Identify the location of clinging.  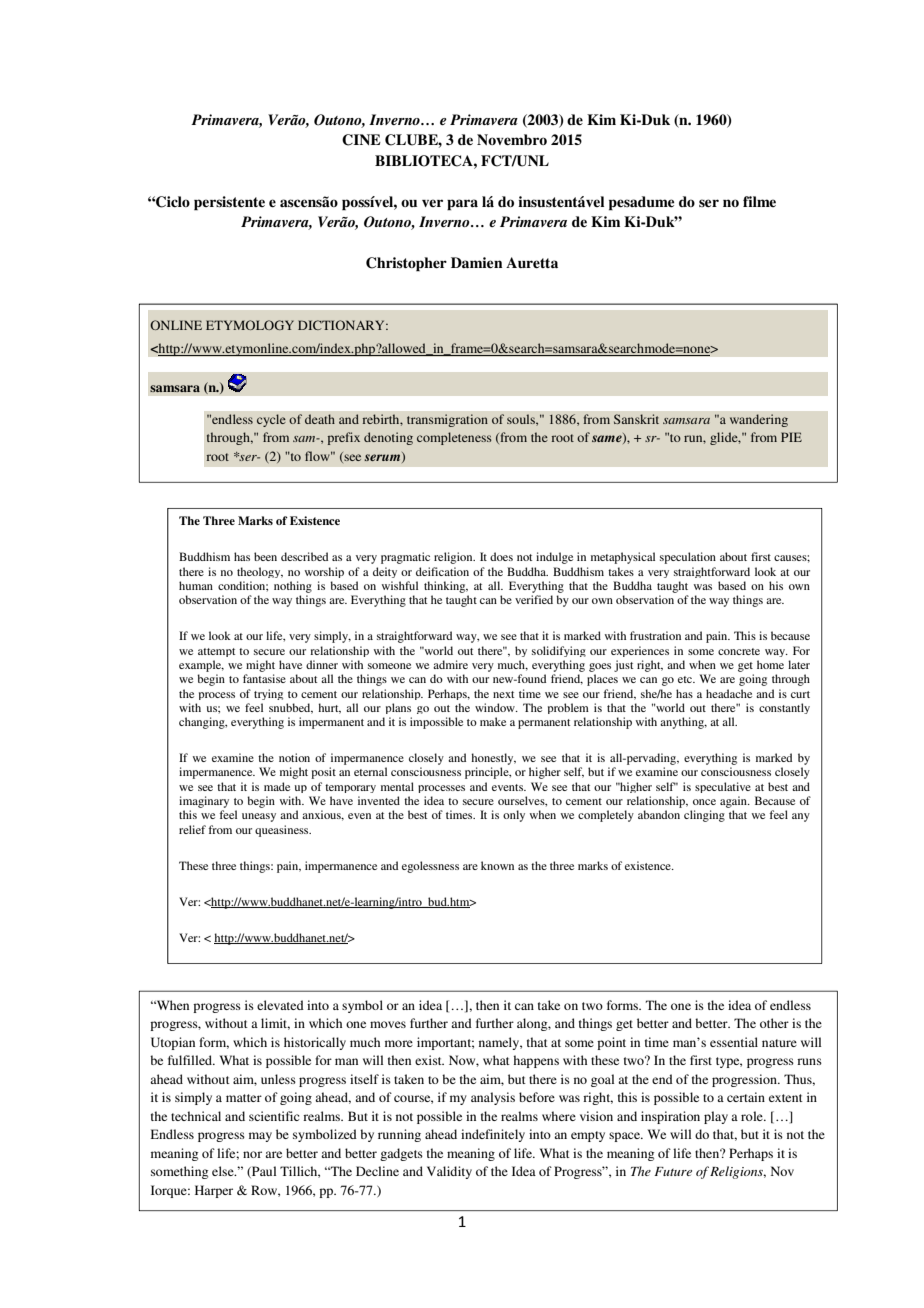
(704, 816).
